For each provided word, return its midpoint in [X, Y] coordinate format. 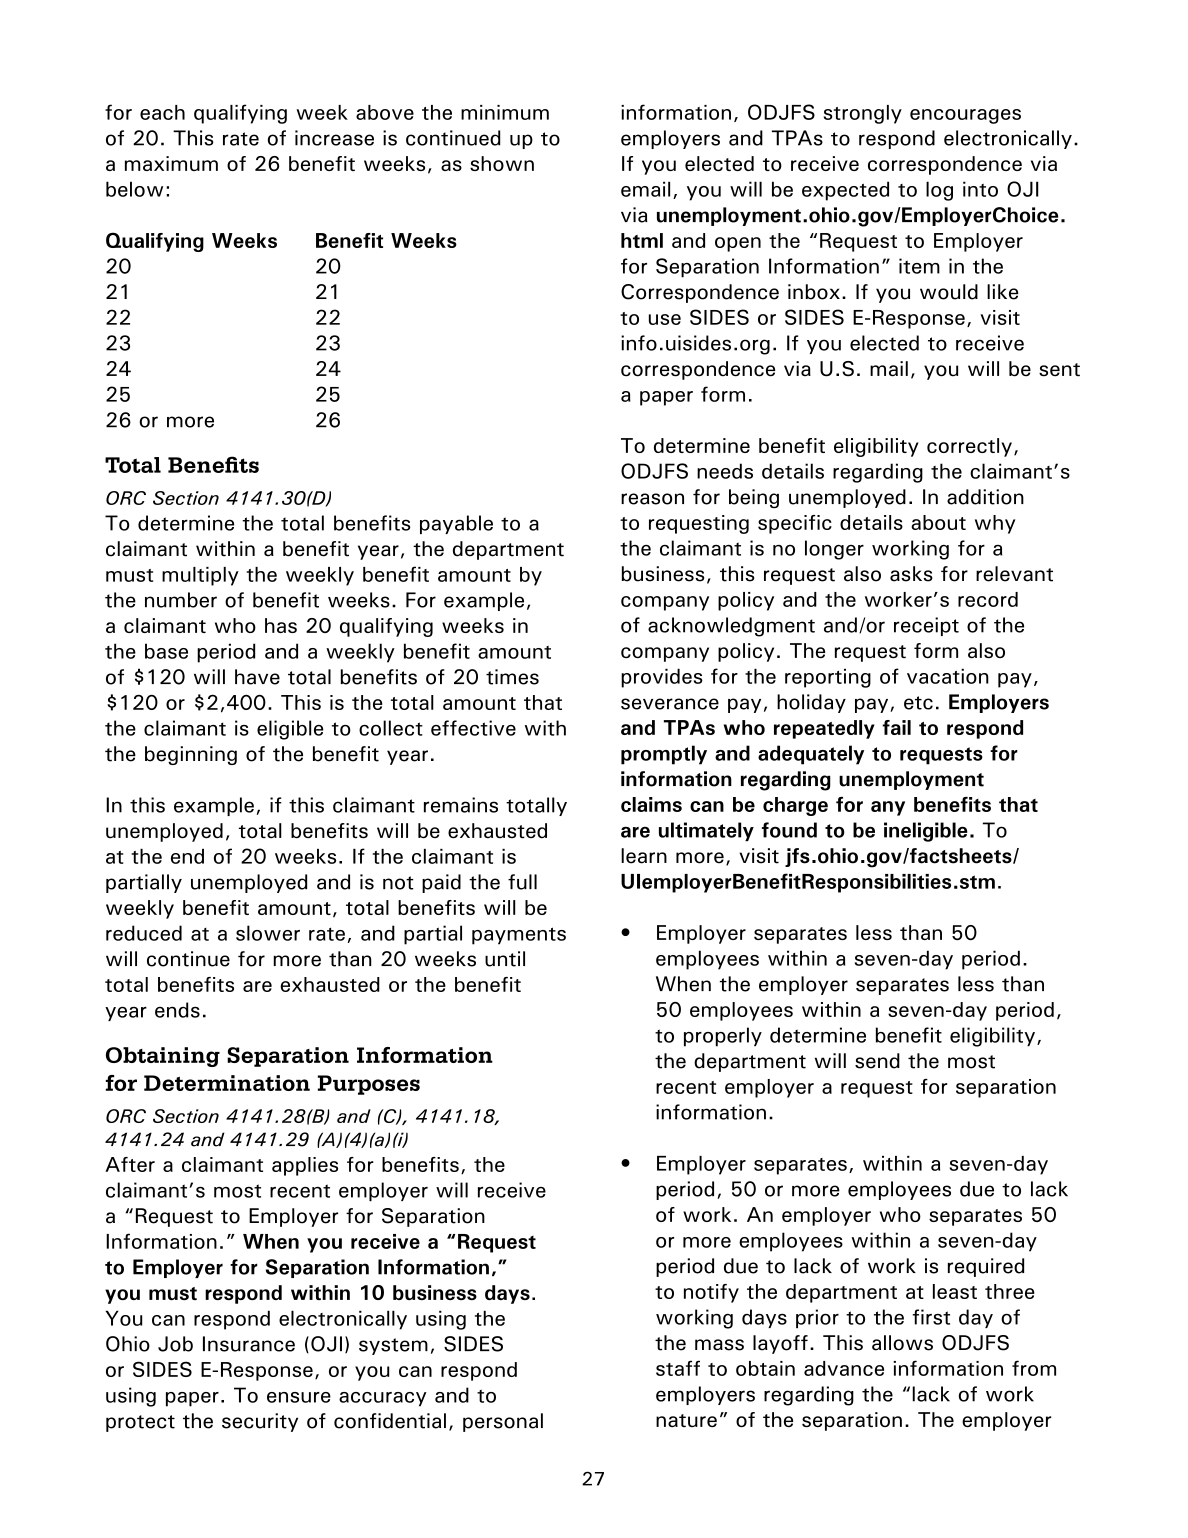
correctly [969, 447]
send [877, 1061]
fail [896, 727]
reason [652, 499]
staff [678, 1368]
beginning [191, 755]
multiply [200, 576]
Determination [227, 1083]
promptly [664, 755]
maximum [171, 163]
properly [723, 1037]
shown [502, 163]
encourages [965, 116]
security [260, 1422]
